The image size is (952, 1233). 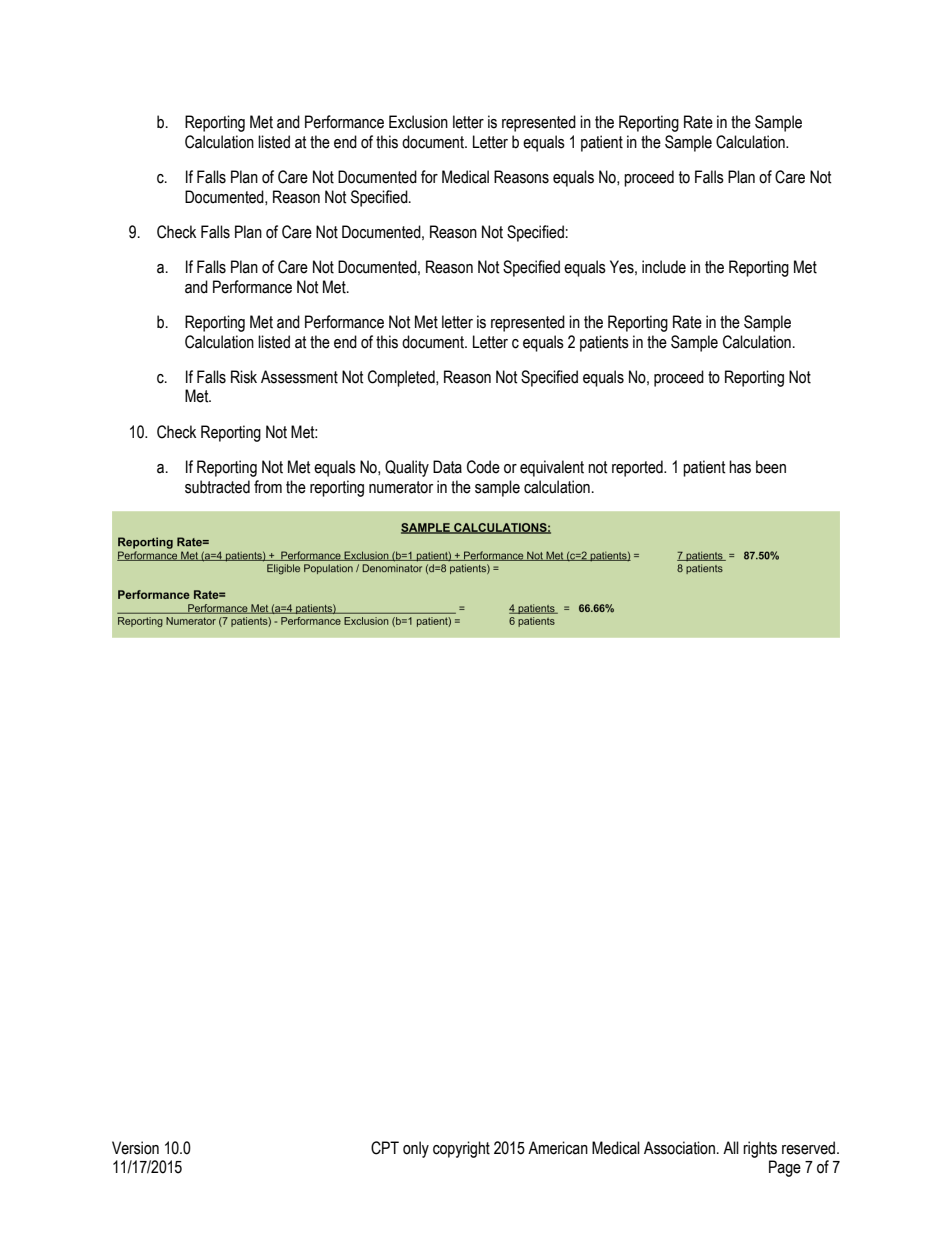 I want to click on subtracted, so click(x=217, y=487).
